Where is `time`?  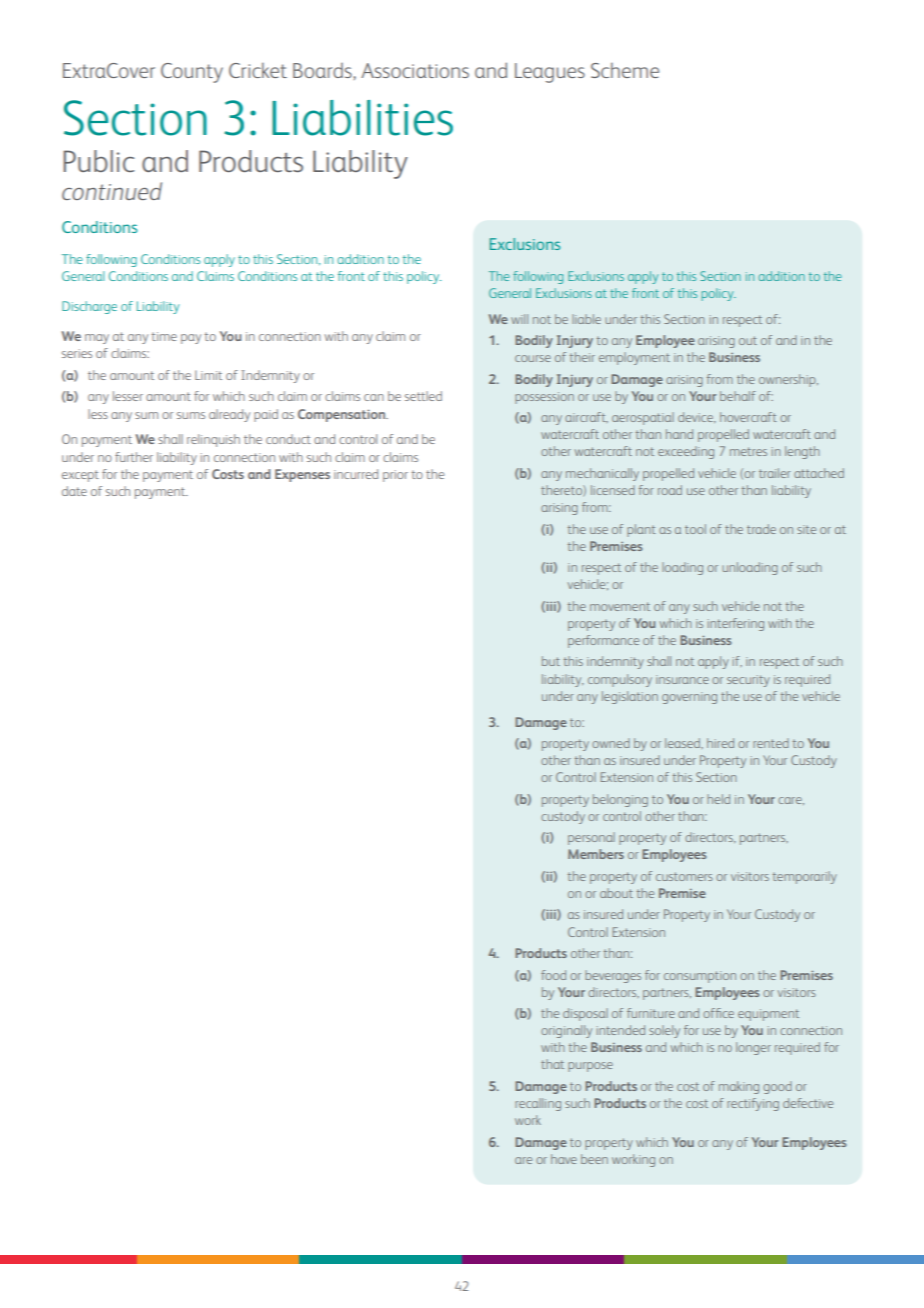
time is located at coordinates (164, 336).
